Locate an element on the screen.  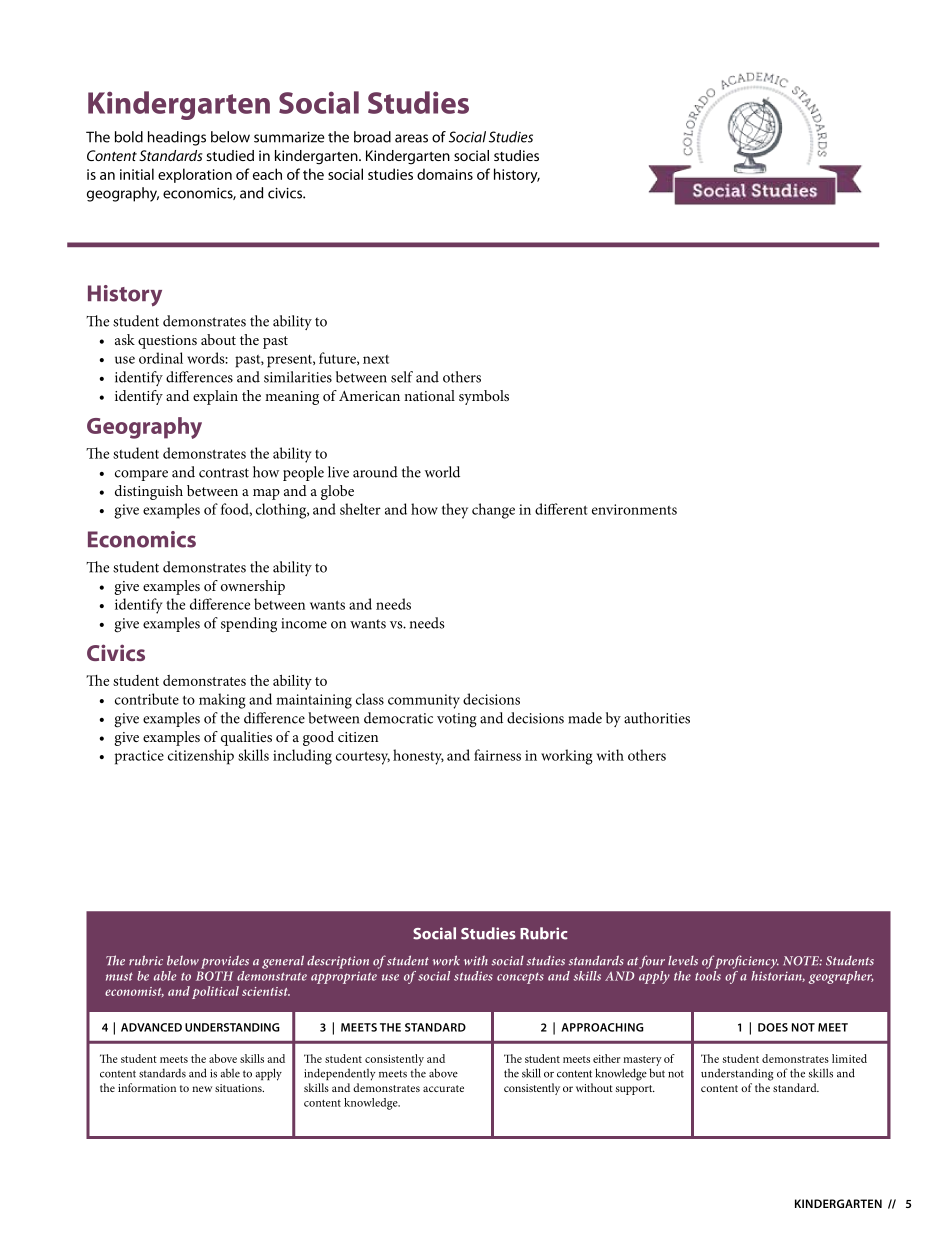
new is located at coordinates (202, 1089).
